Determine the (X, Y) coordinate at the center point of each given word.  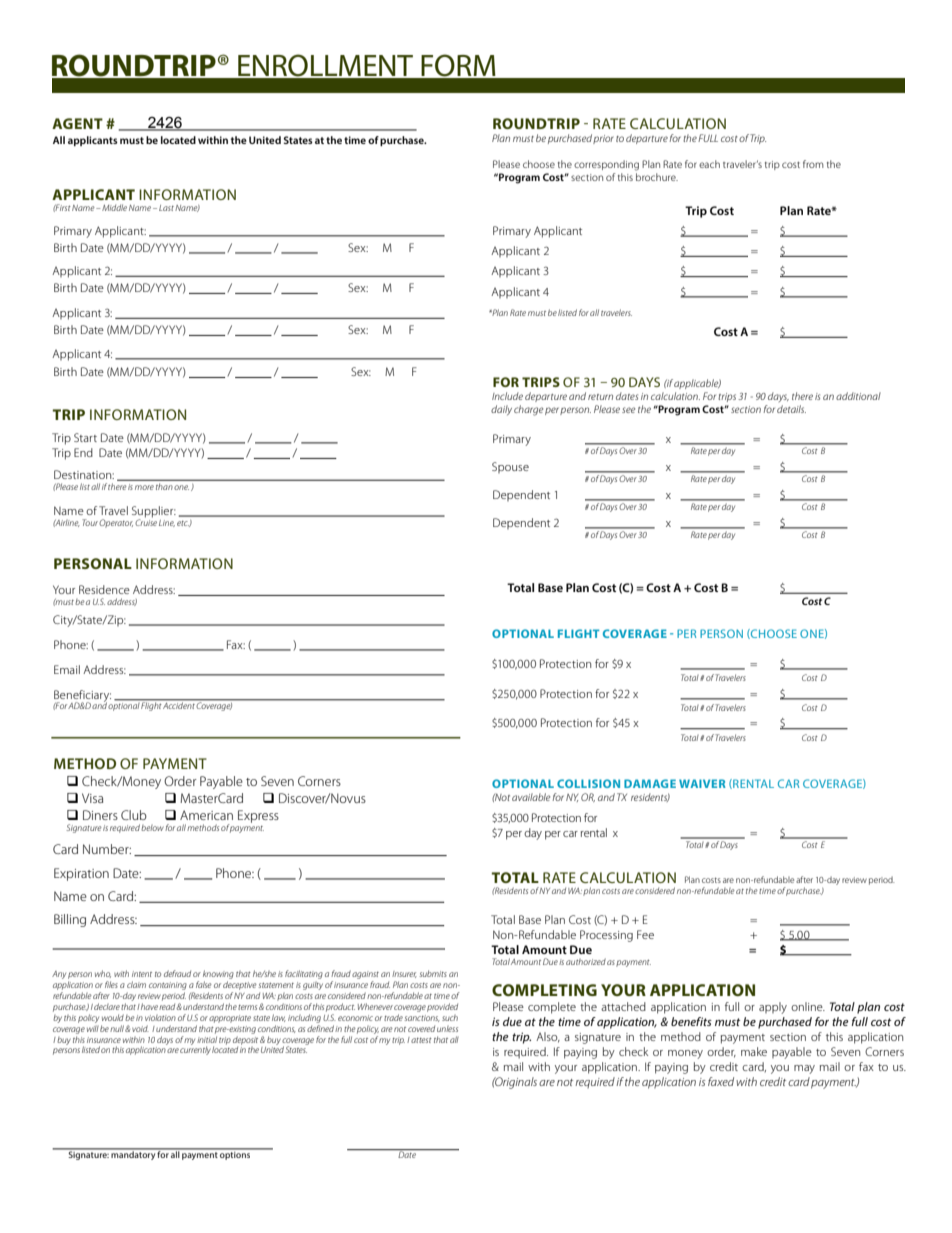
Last (166, 208)
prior (603, 139)
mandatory (133, 1154)
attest (421, 1040)
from (813, 164)
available (531, 797)
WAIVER (702, 783)
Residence (104, 589)
